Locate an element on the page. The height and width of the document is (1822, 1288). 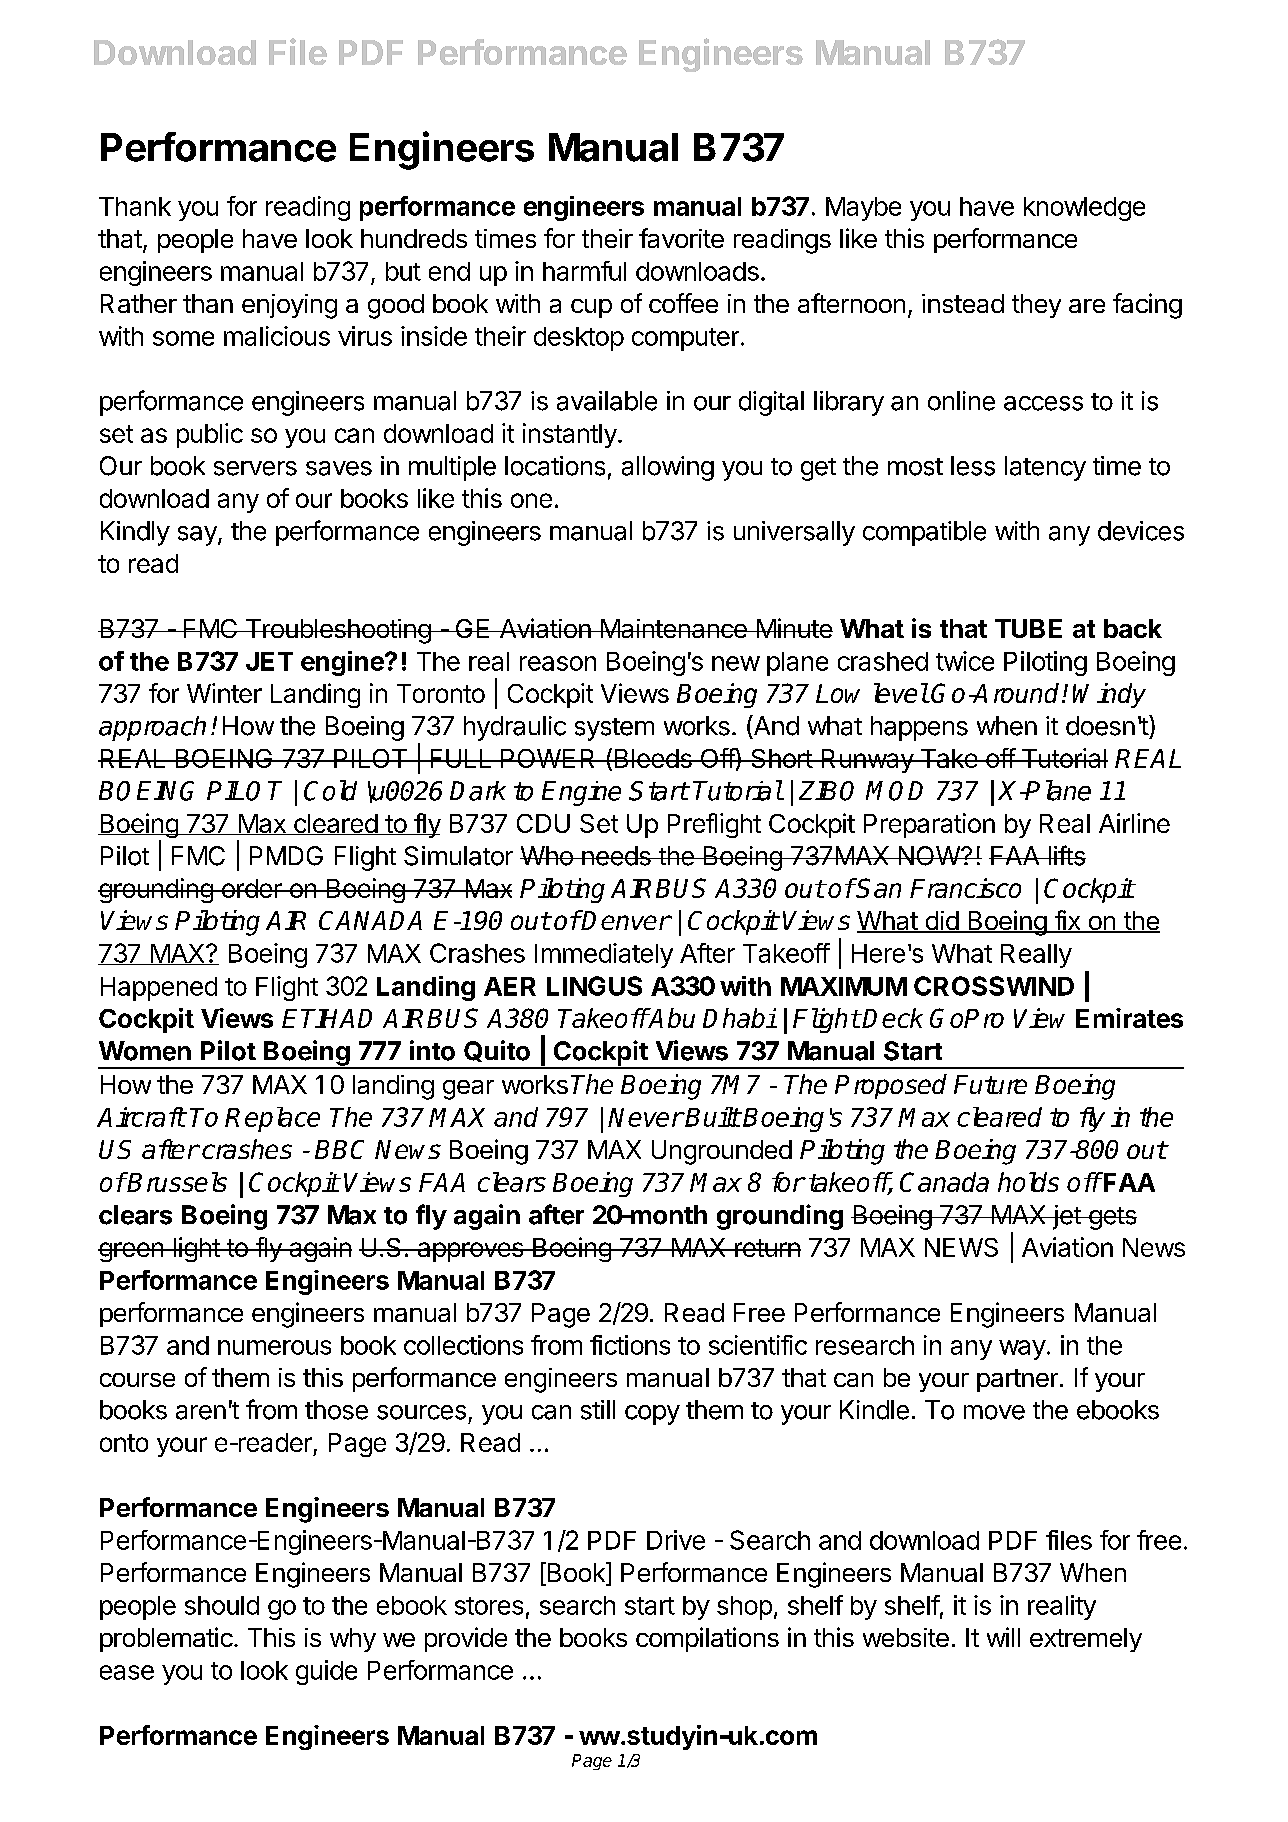
Never is located at coordinates (645, 1117).
